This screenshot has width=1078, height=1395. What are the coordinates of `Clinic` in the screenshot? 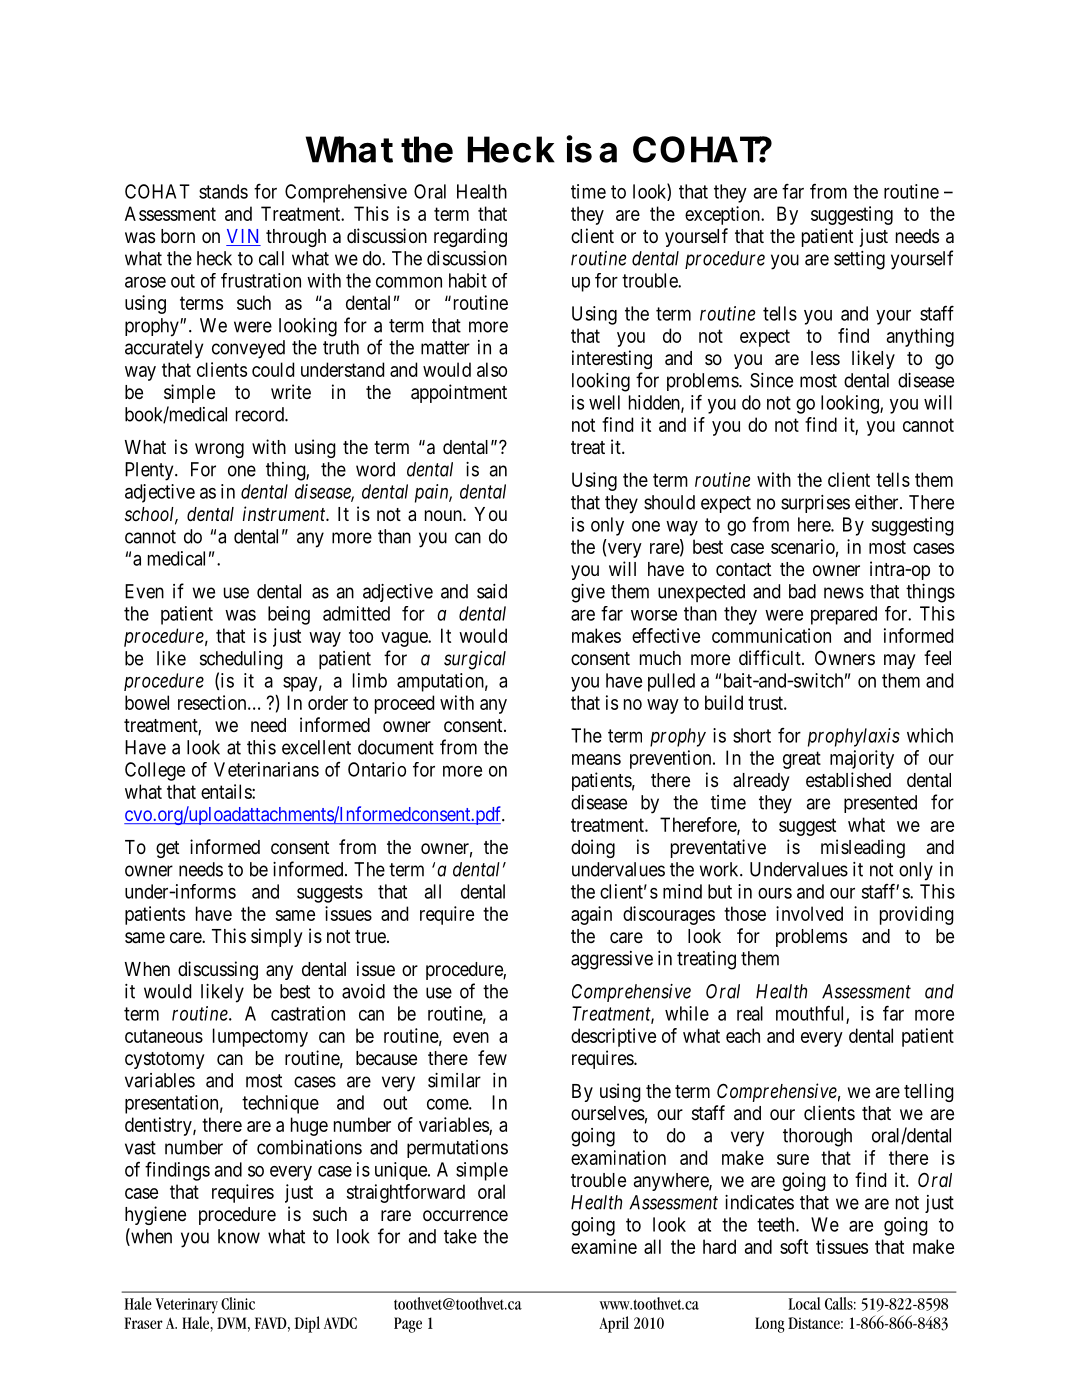 It's located at (238, 1303).
